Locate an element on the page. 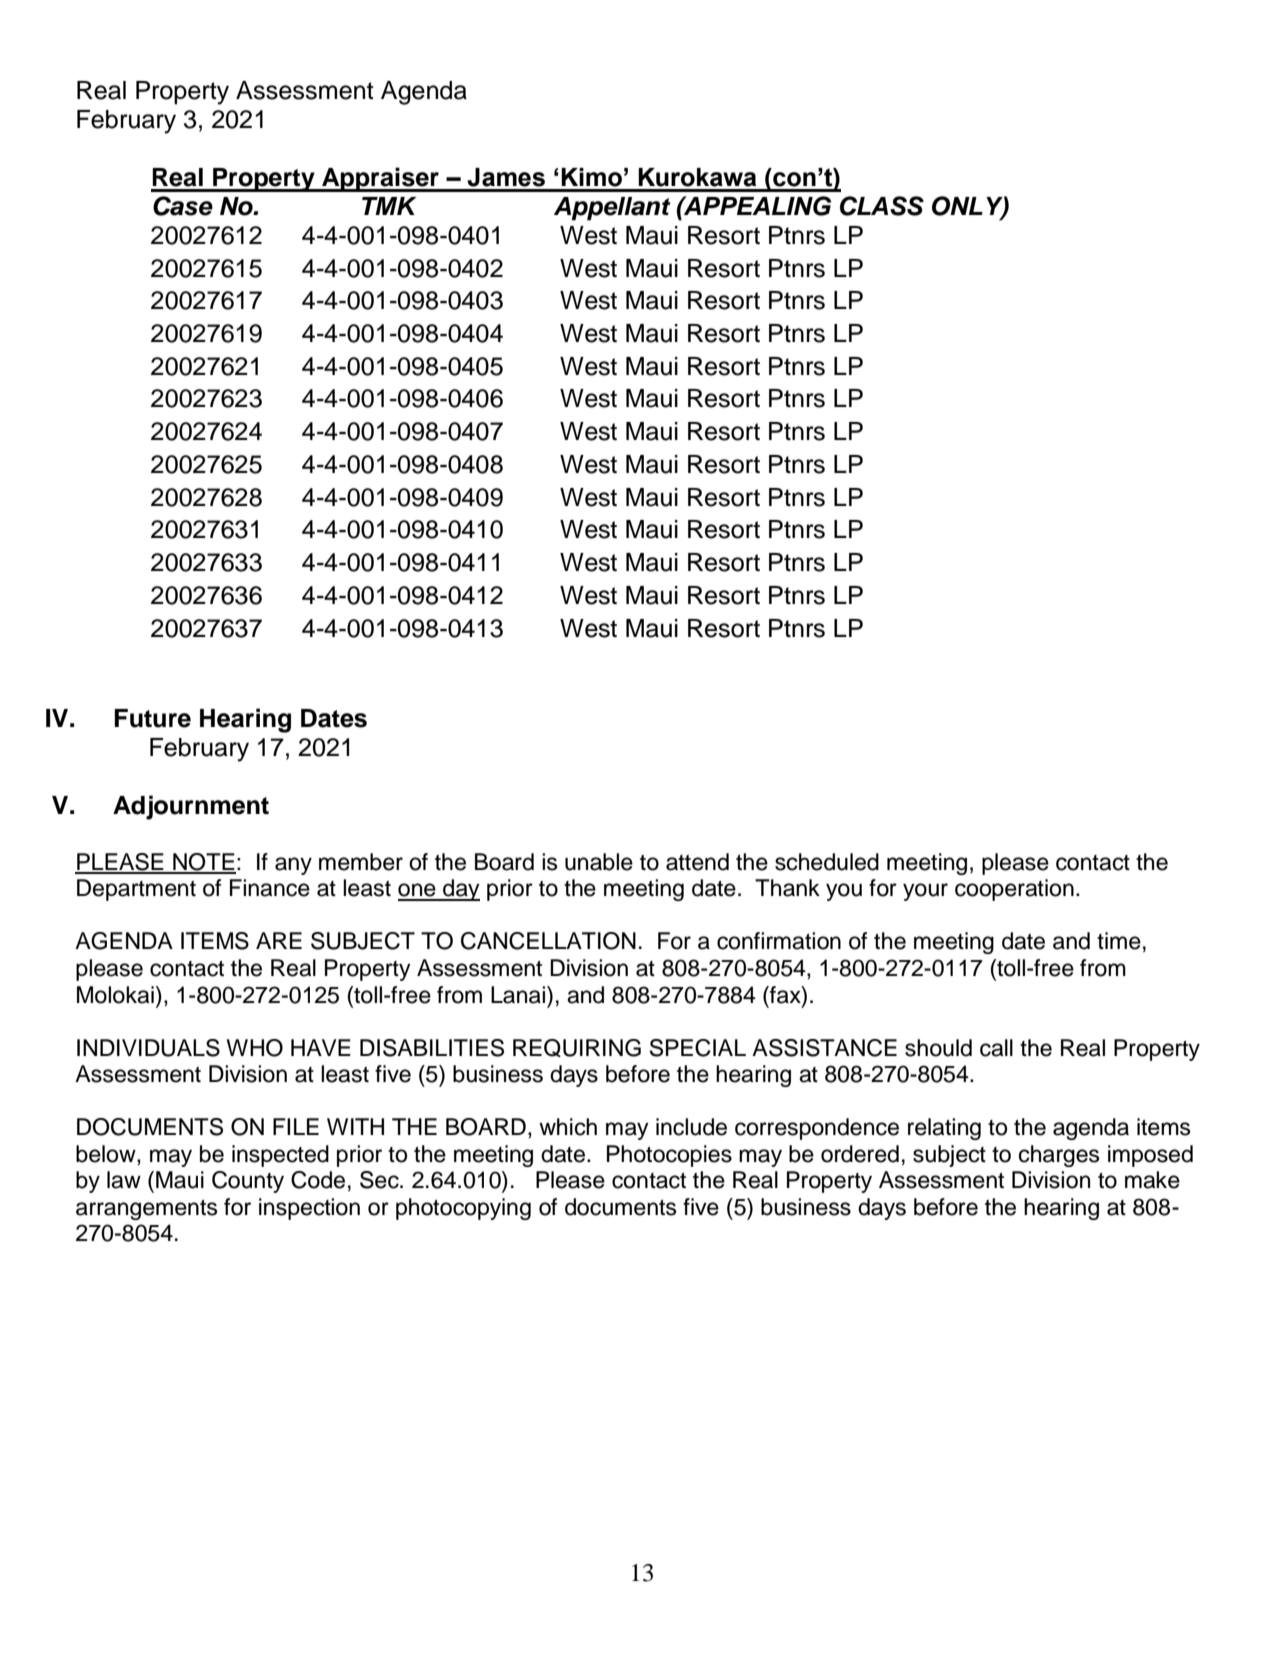  Case is located at coordinates (183, 206).
